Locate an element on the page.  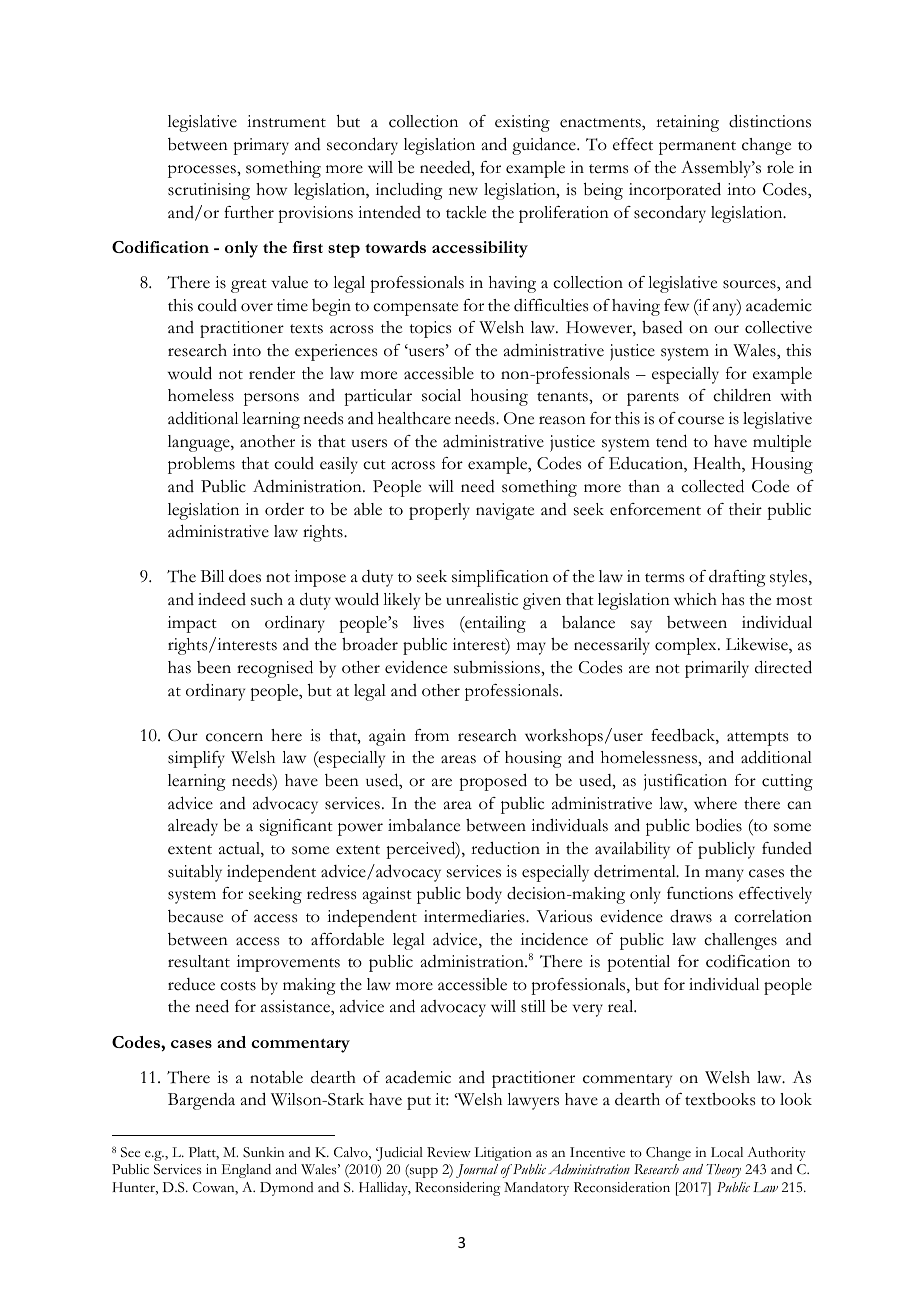
primary is located at coordinates (261, 146).
